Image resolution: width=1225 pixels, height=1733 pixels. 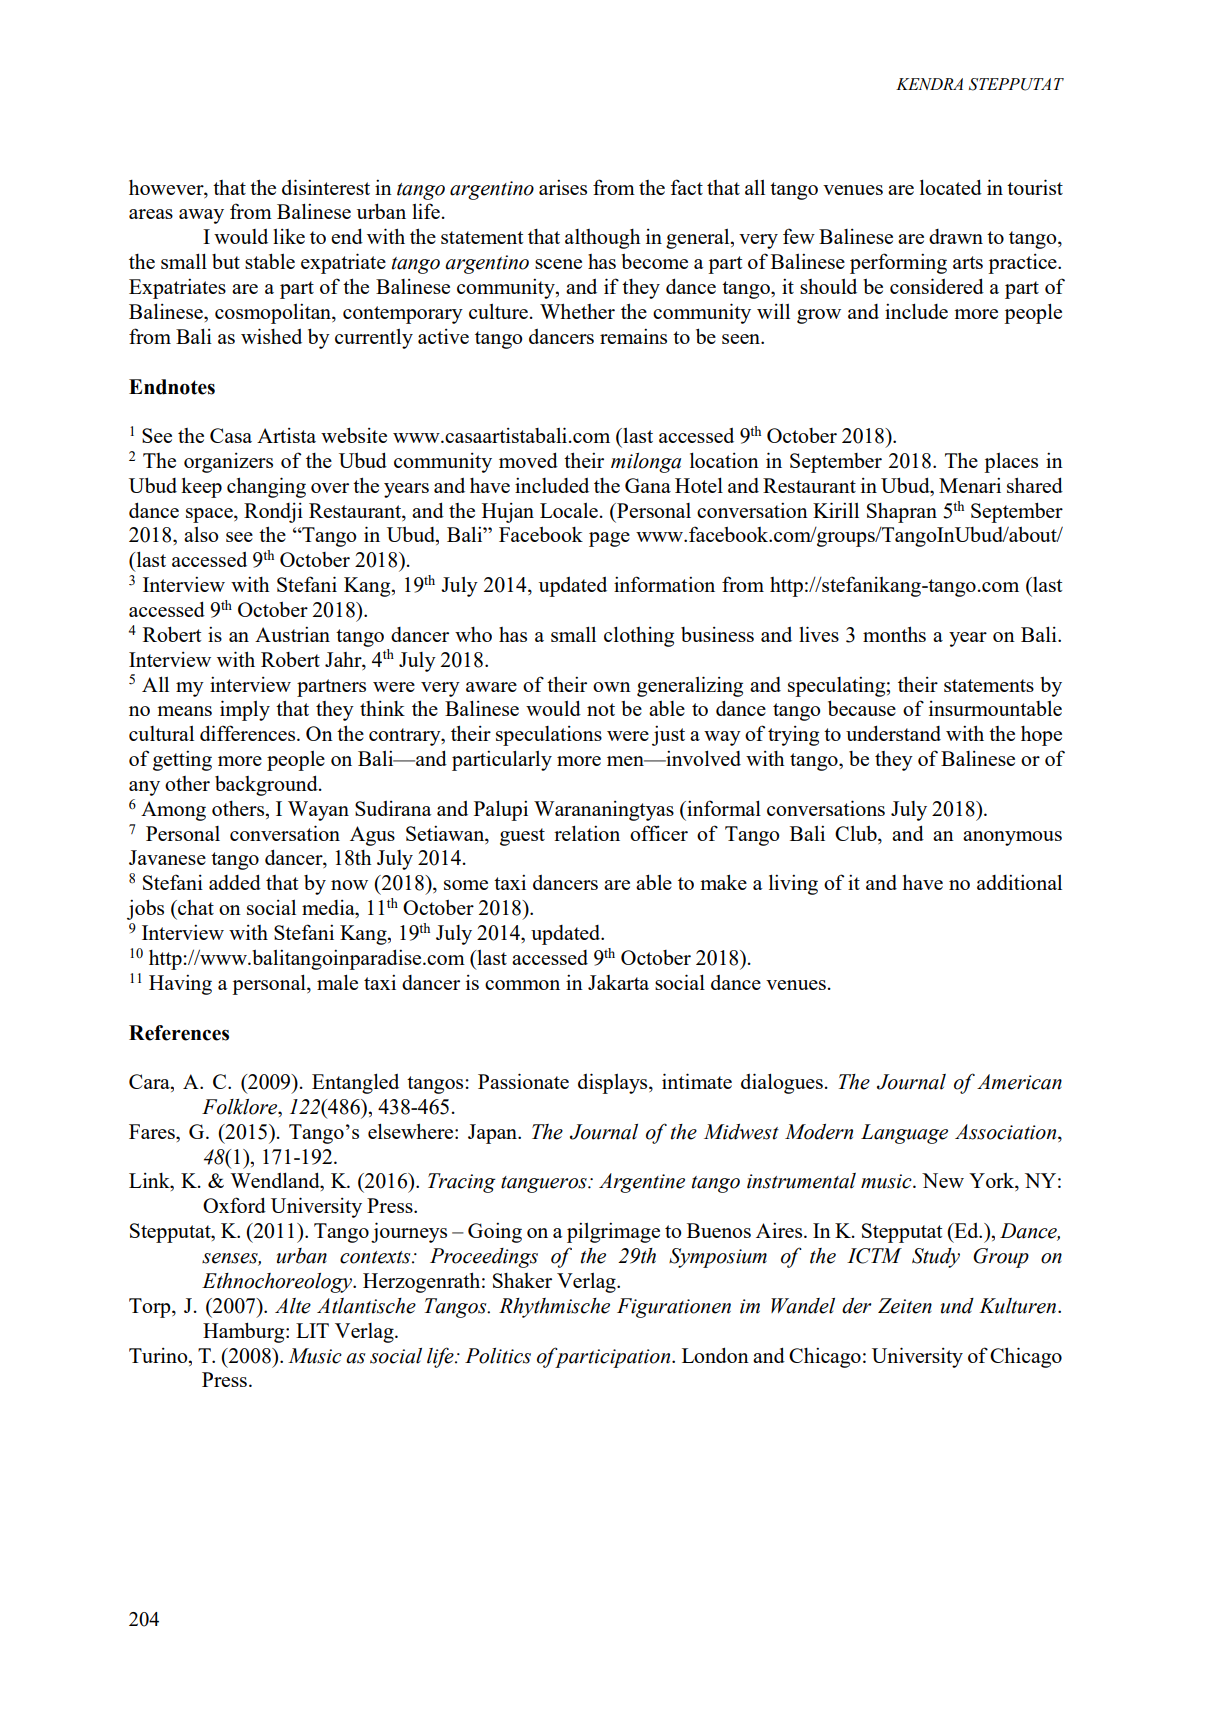 What do you see at coordinates (929, 84) in the screenshot?
I see `KENDRA` at bounding box center [929, 84].
